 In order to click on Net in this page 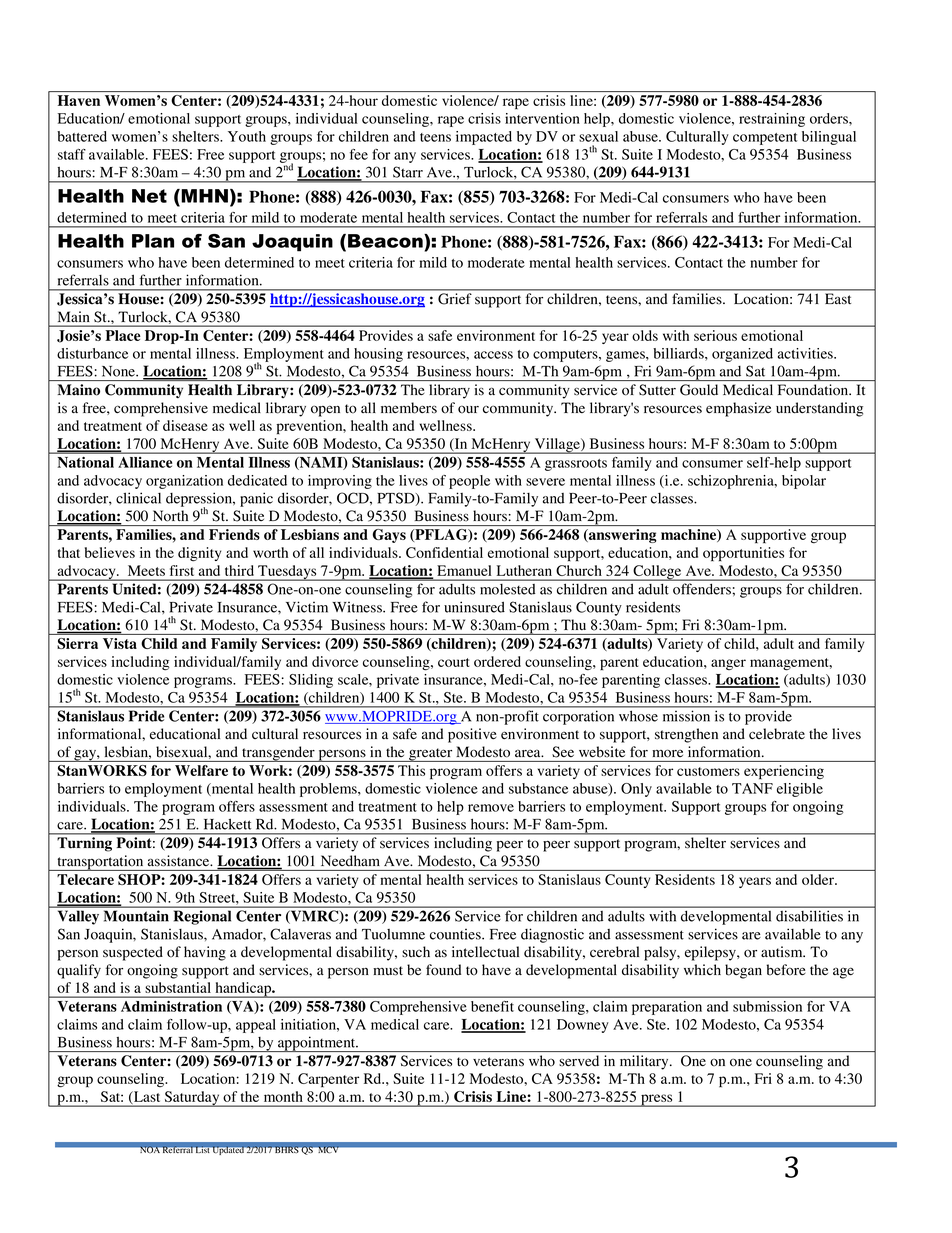, I will do `click(149, 196)`.
